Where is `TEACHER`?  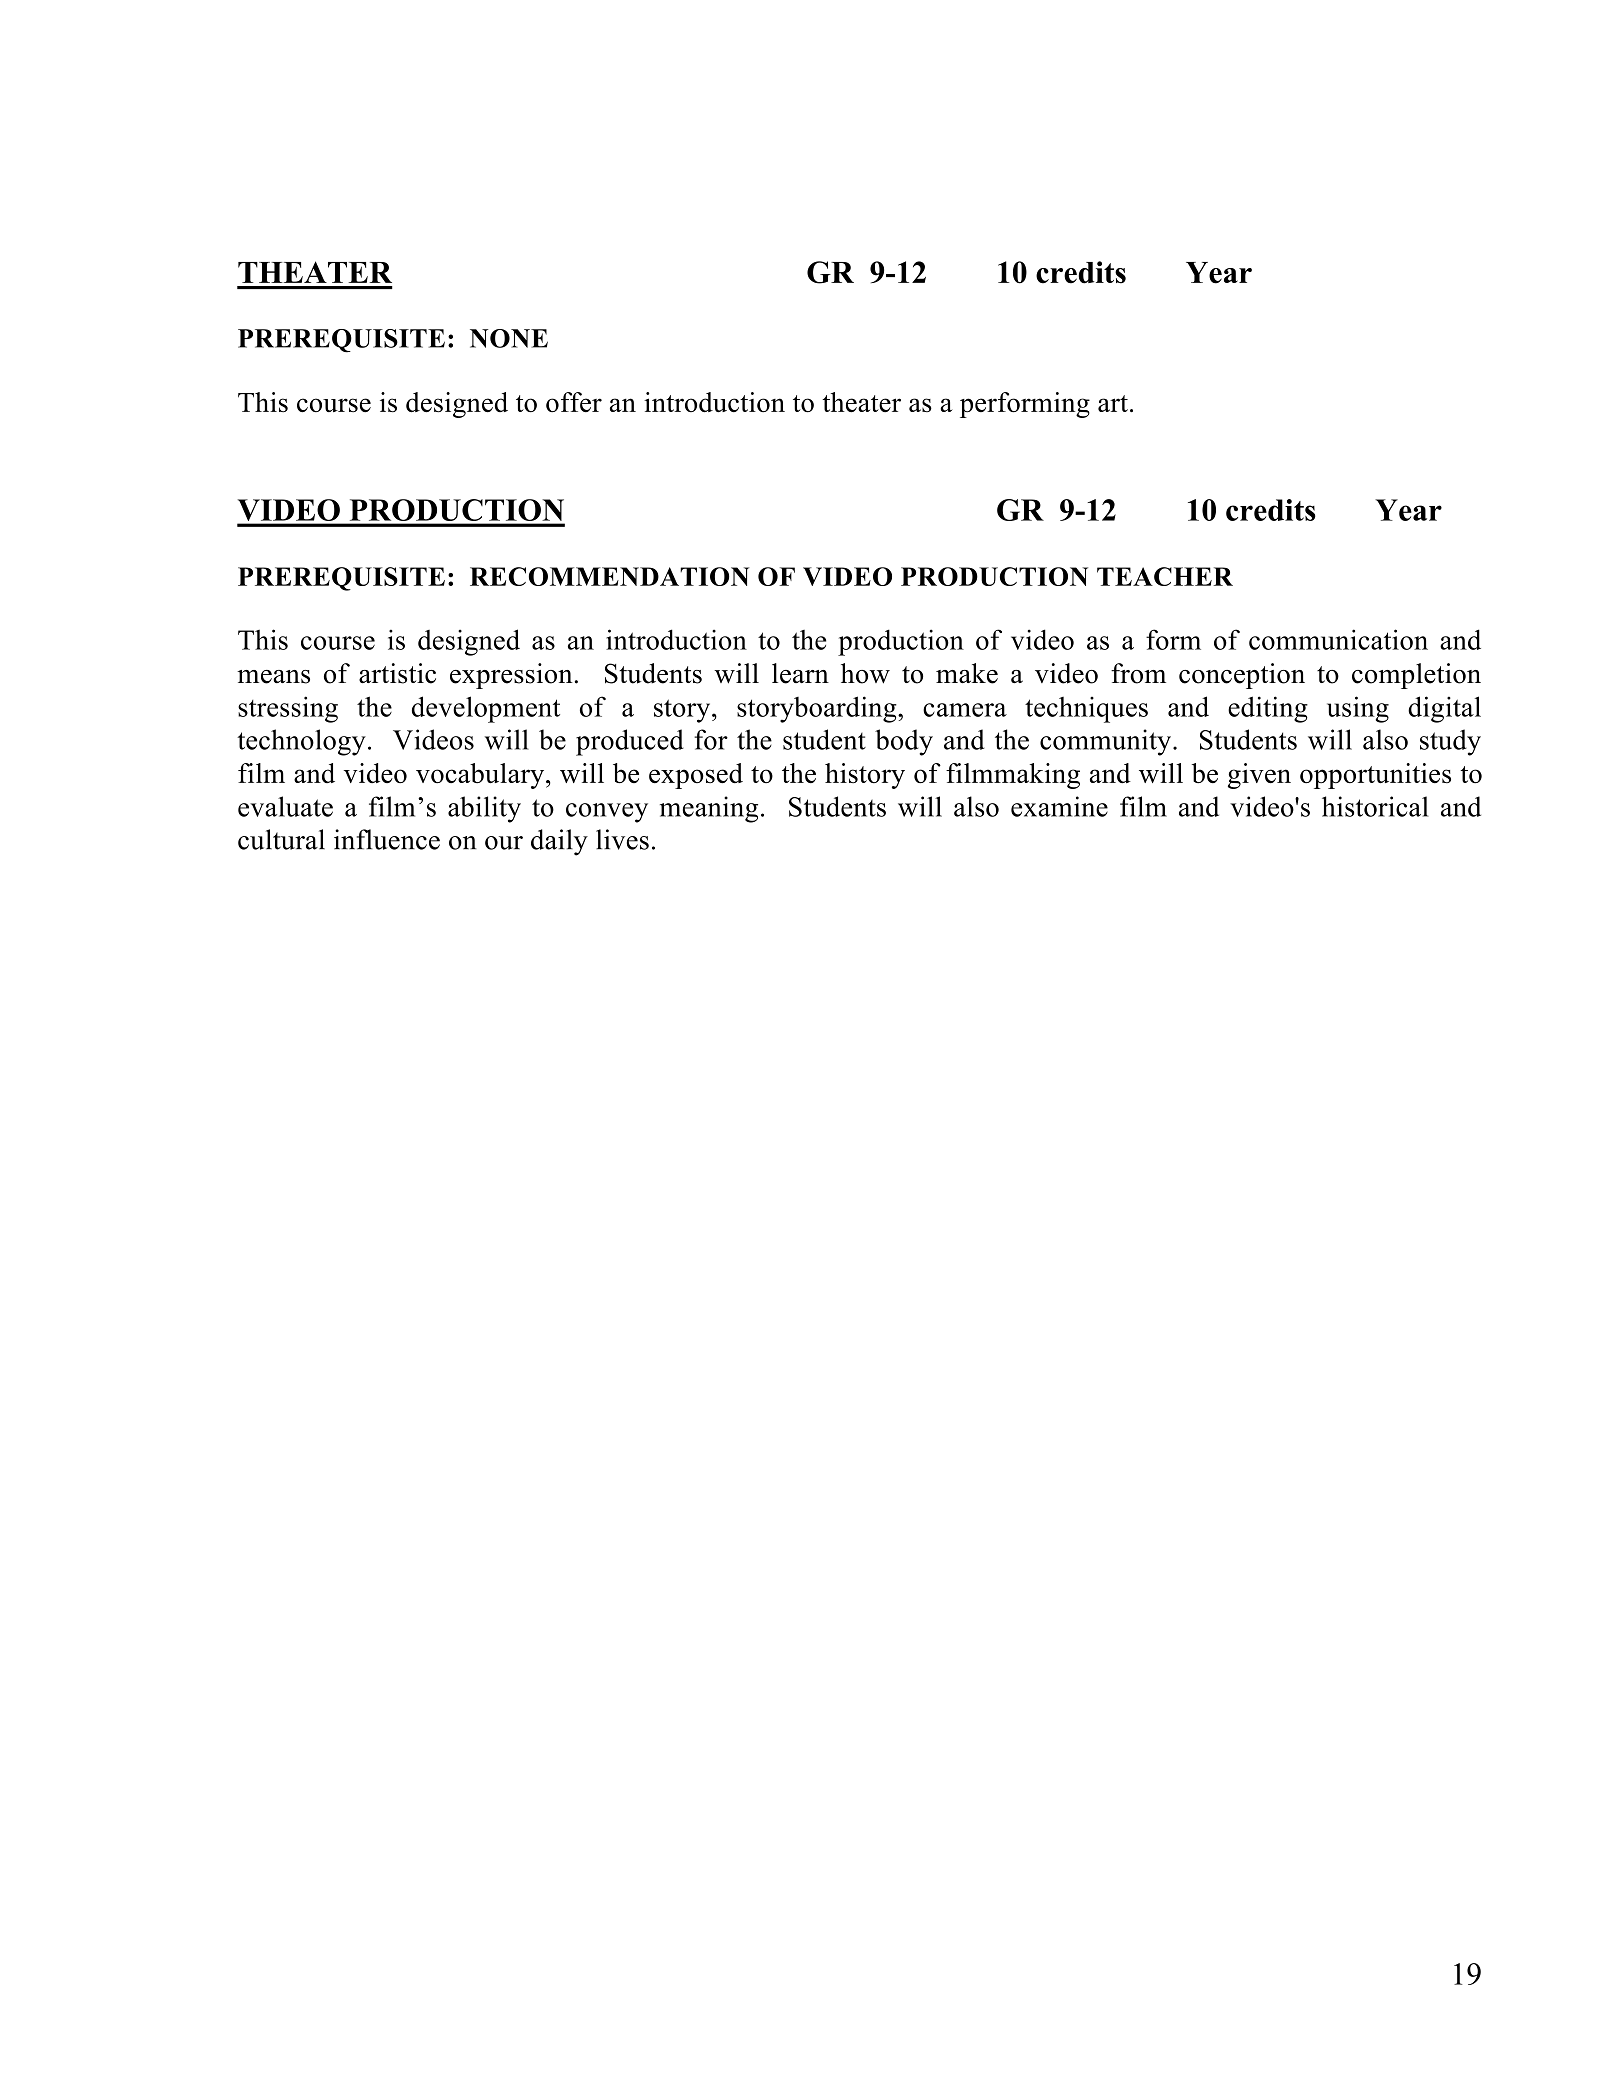 TEACHER is located at coordinates (1165, 576).
